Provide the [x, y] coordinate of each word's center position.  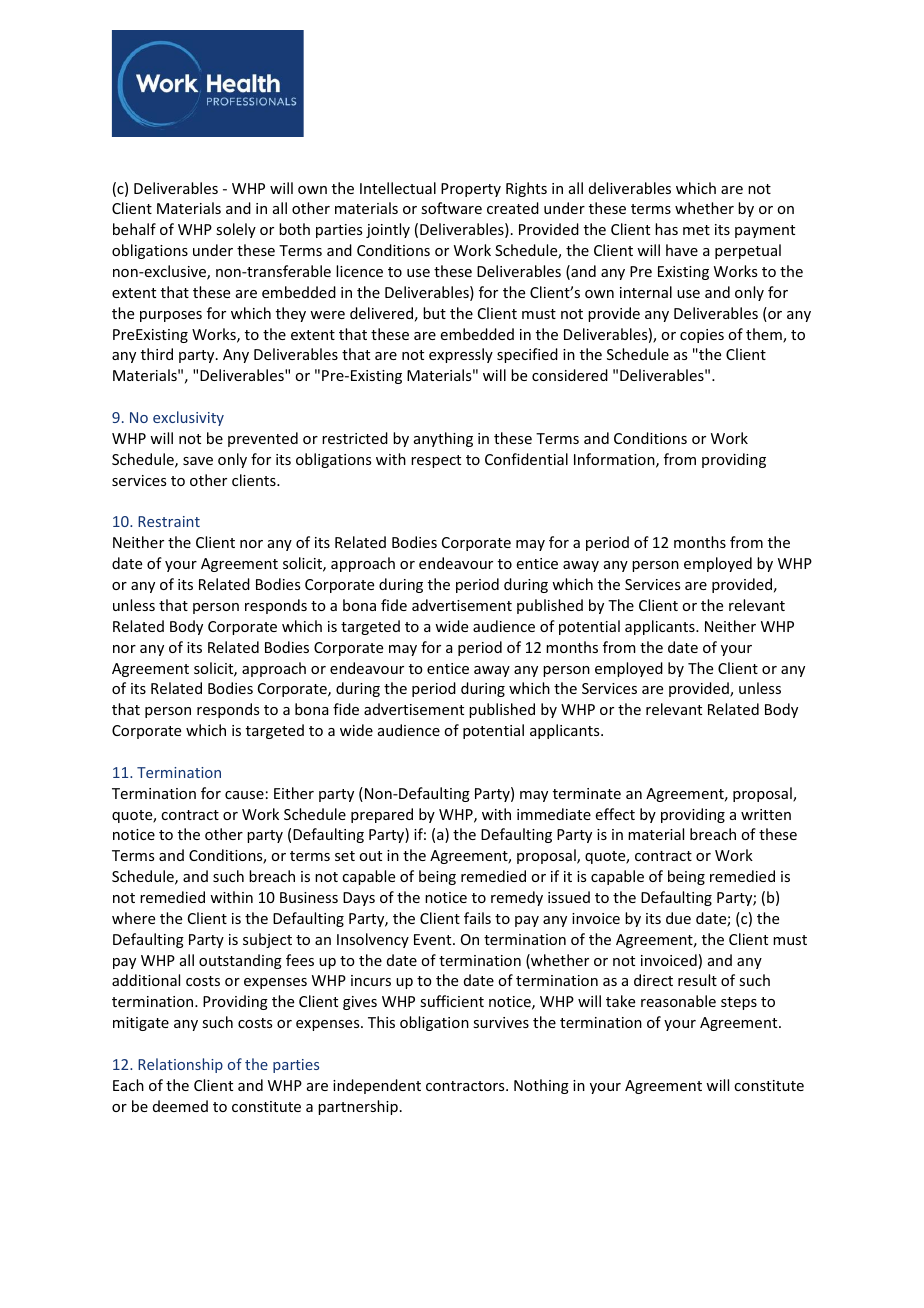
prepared [382, 815]
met [696, 230]
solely [236, 230]
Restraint [169, 521]
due [678, 918]
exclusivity [188, 418]
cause [244, 795]
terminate [587, 793]
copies [702, 336]
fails [477, 918]
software [451, 208]
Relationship [180, 1065]
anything [443, 439]
